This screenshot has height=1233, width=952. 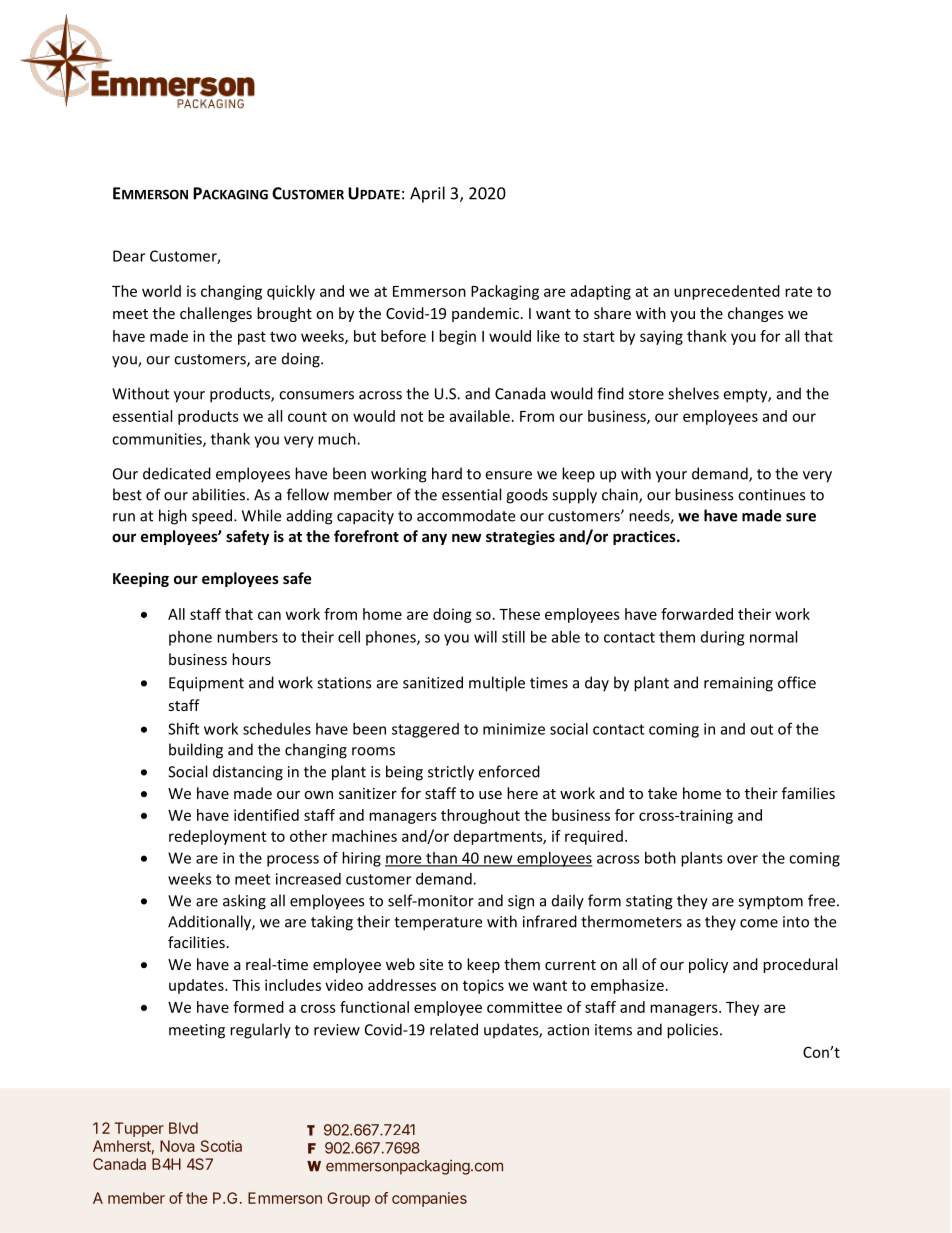 I want to click on Dear, so click(x=129, y=256).
